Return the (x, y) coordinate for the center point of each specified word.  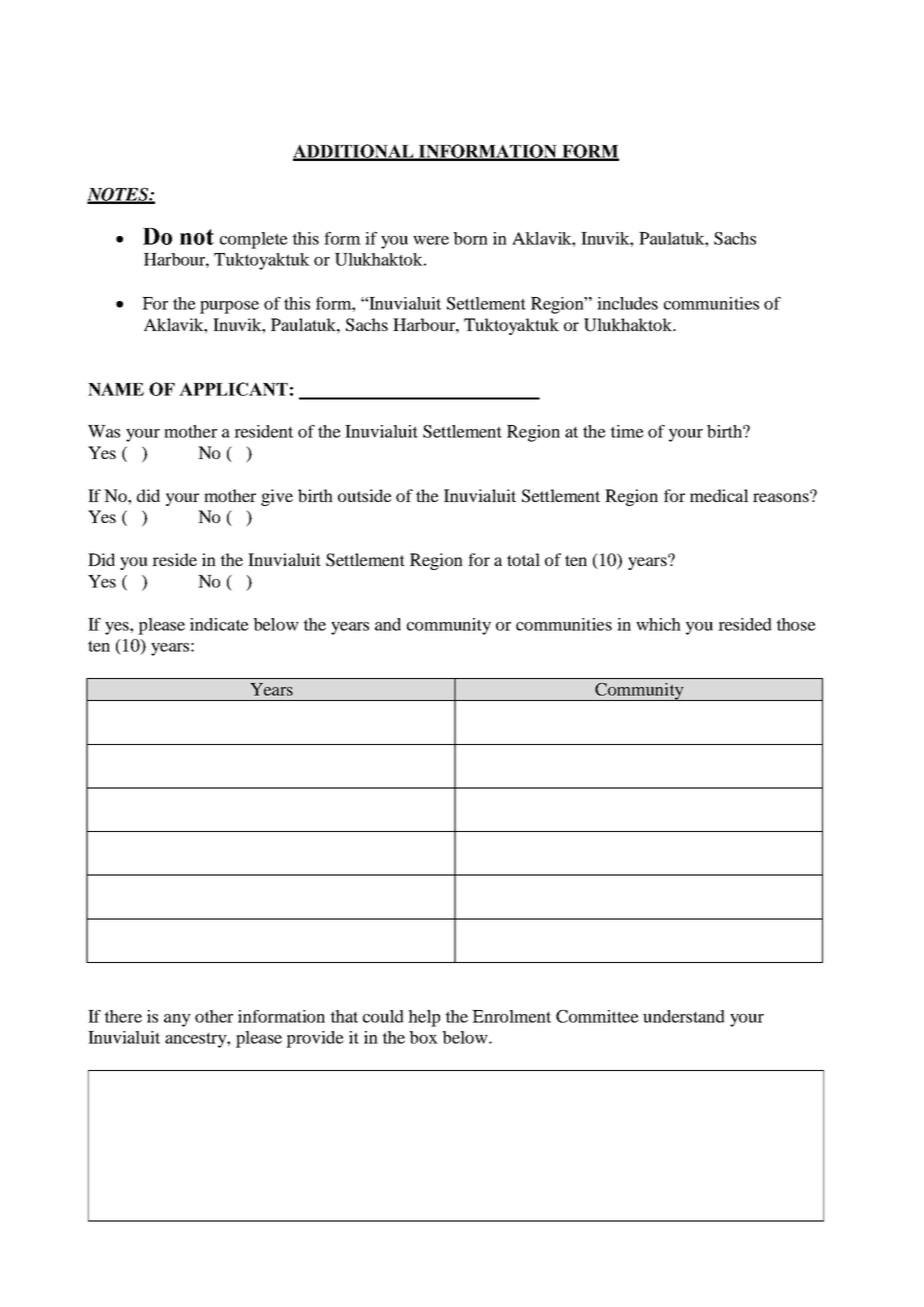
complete (254, 240)
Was (104, 431)
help (424, 1018)
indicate (219, 624)
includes (627, 303)
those (796, 624)
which (658, 624)
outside (365, 495)
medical (719, 495)
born (470, 238)
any (177, 1020)
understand (684, 1016)
